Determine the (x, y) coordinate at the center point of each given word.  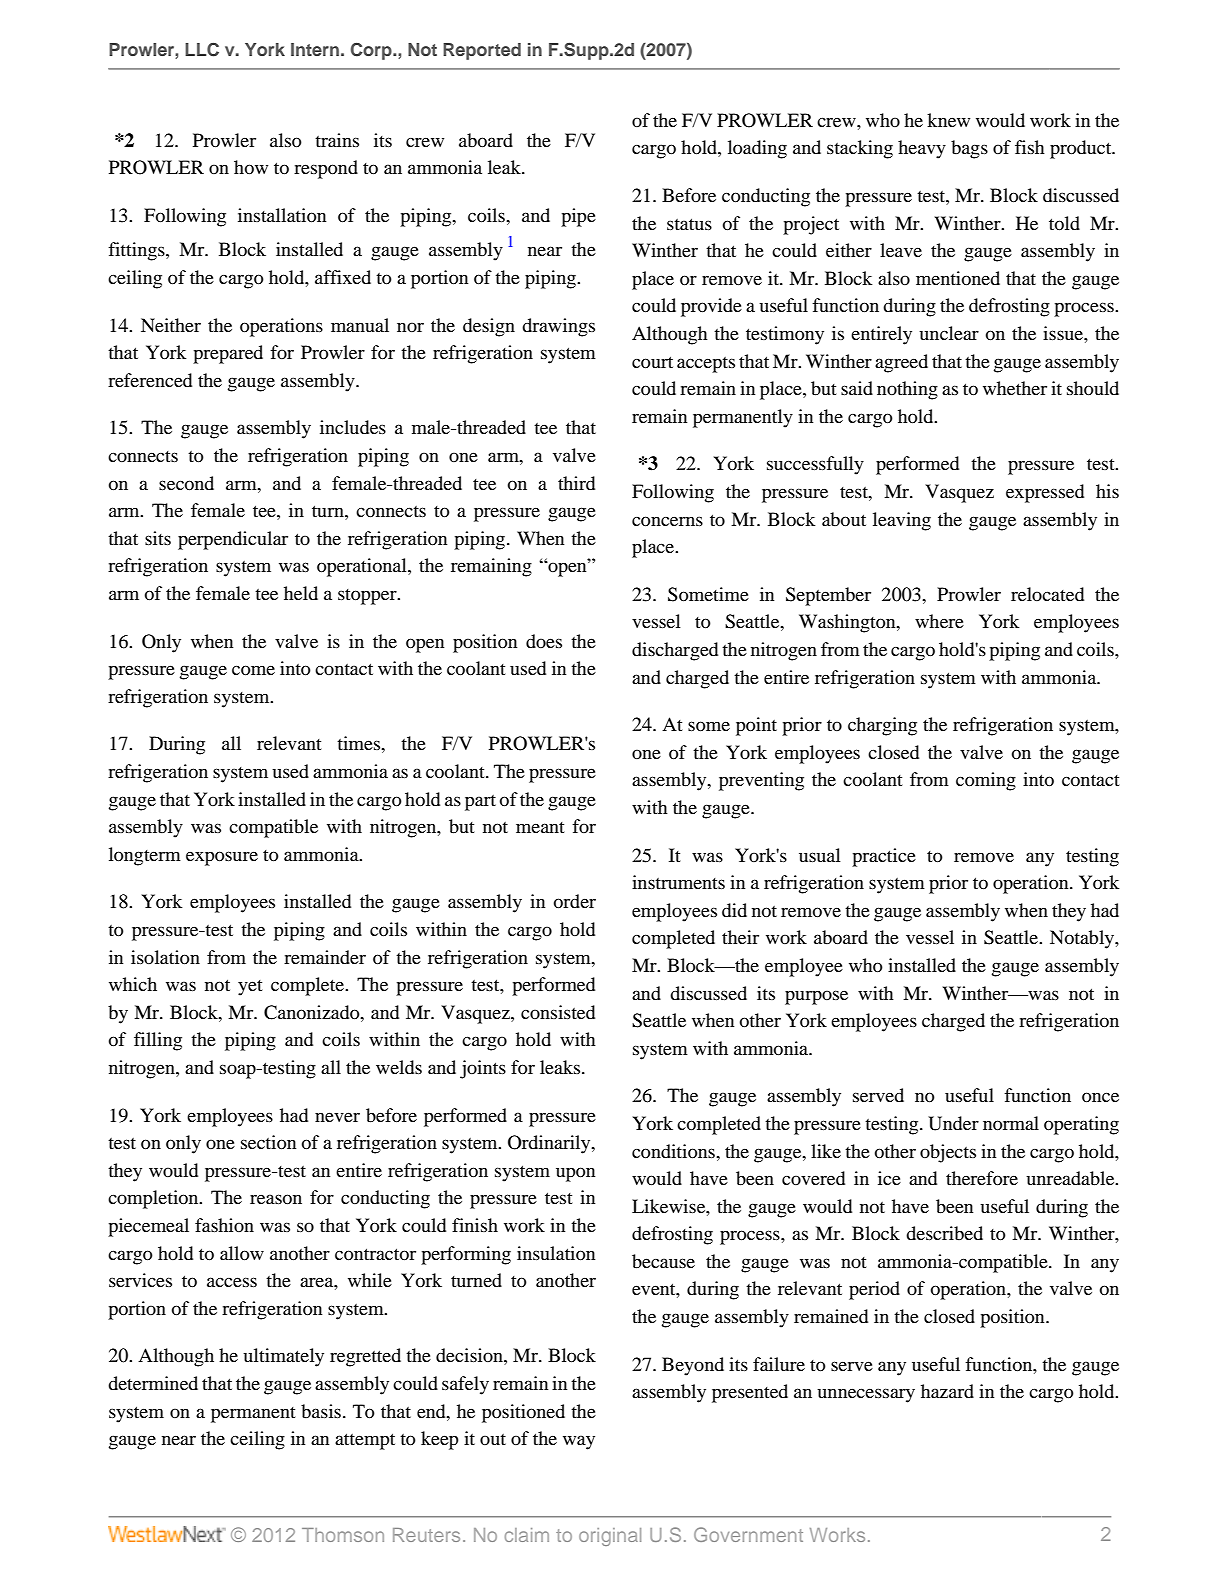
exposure (222, 858)
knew (948, 120)
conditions (674, 1151)
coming (986, 781)
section (268, 1142)
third (576, 483)
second (186, 483)
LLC (202, 49)
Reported (482, 51)
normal (1011, 1123)
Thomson (343, 1535)
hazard (947, 1391)
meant (540, 827)
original (610, 1537)
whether (1015, 388)
